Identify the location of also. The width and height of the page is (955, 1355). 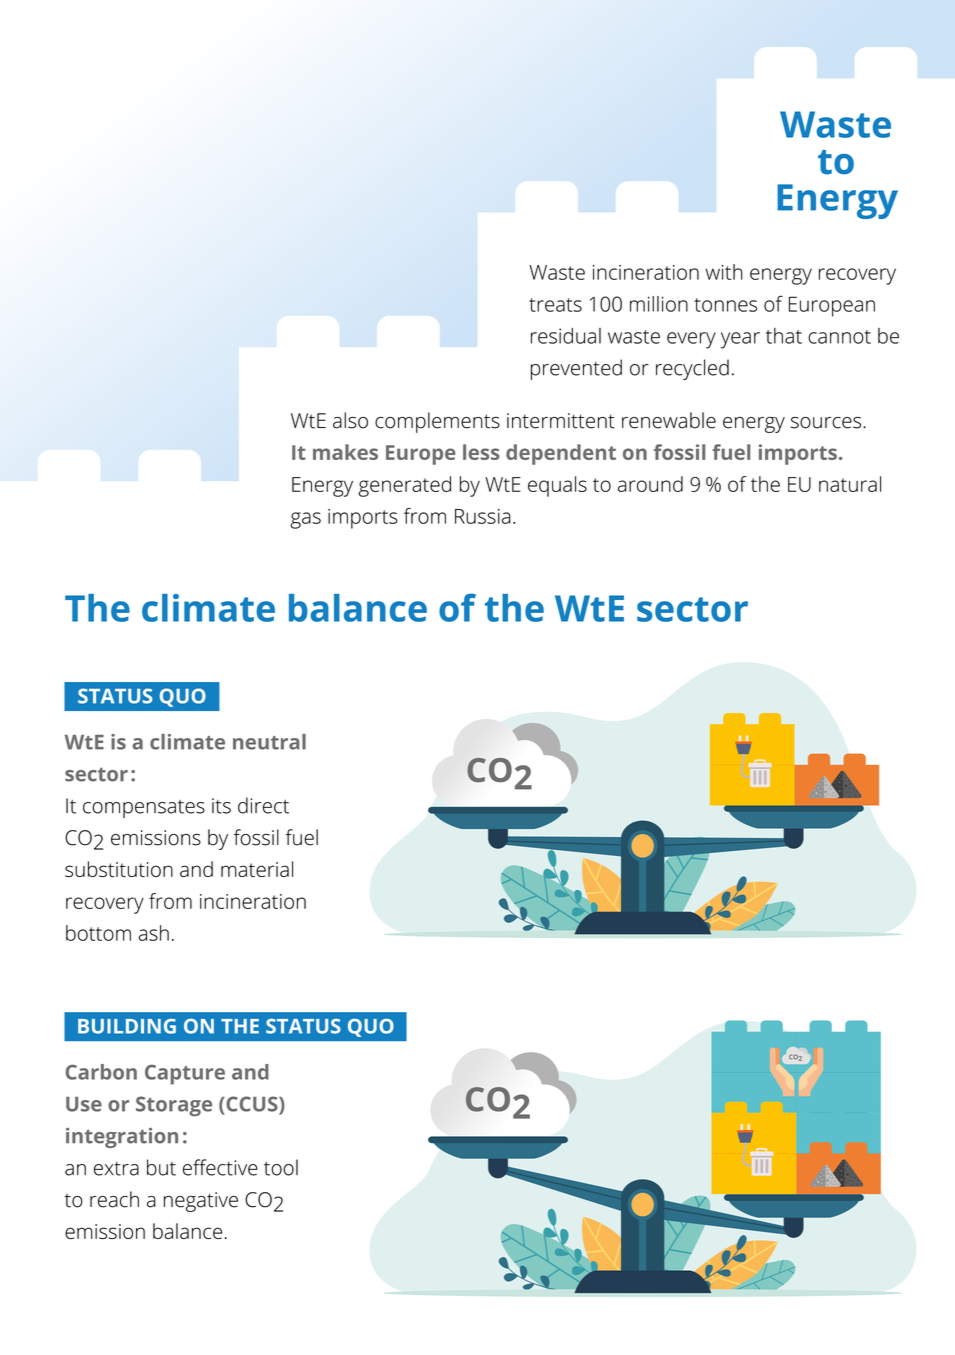
(350, 420).
